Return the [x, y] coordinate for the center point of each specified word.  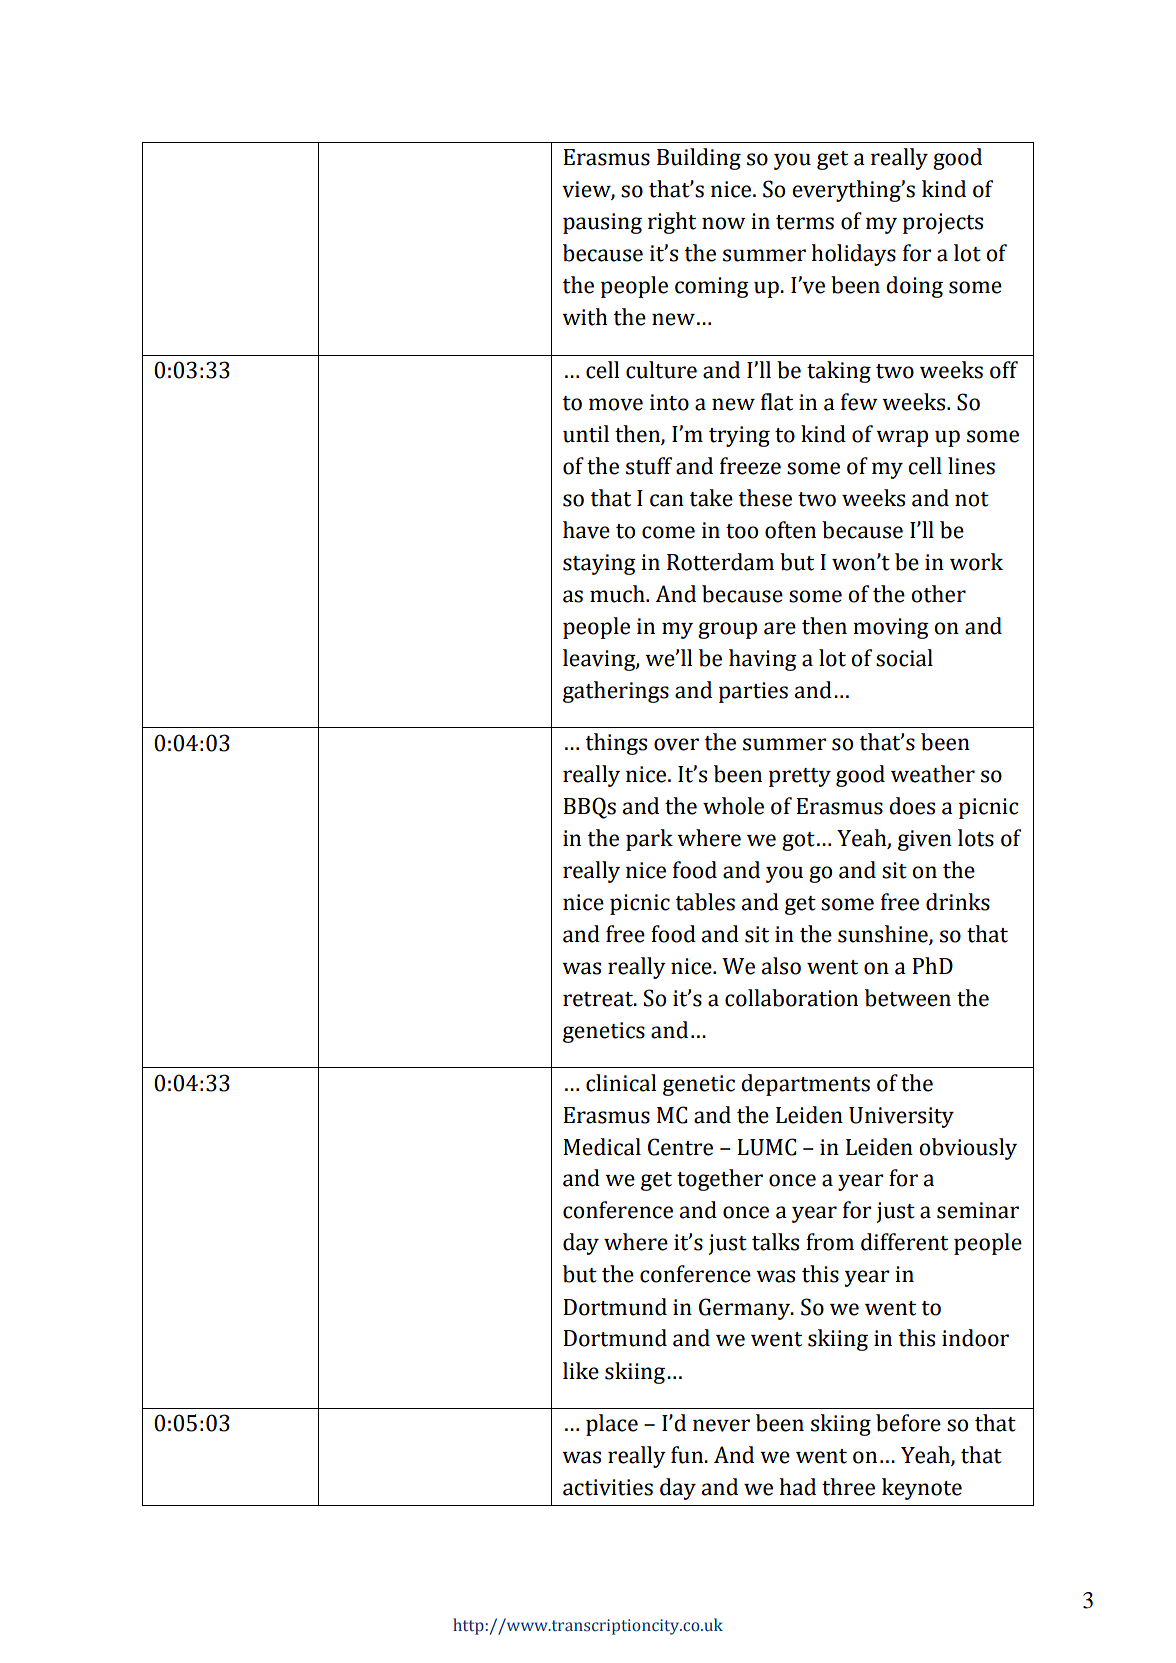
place [612, 1425]
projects [943, 223]
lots [976, 838]
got [798, 841]
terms [805, 222]
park [649, 840]
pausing [602, 223]
